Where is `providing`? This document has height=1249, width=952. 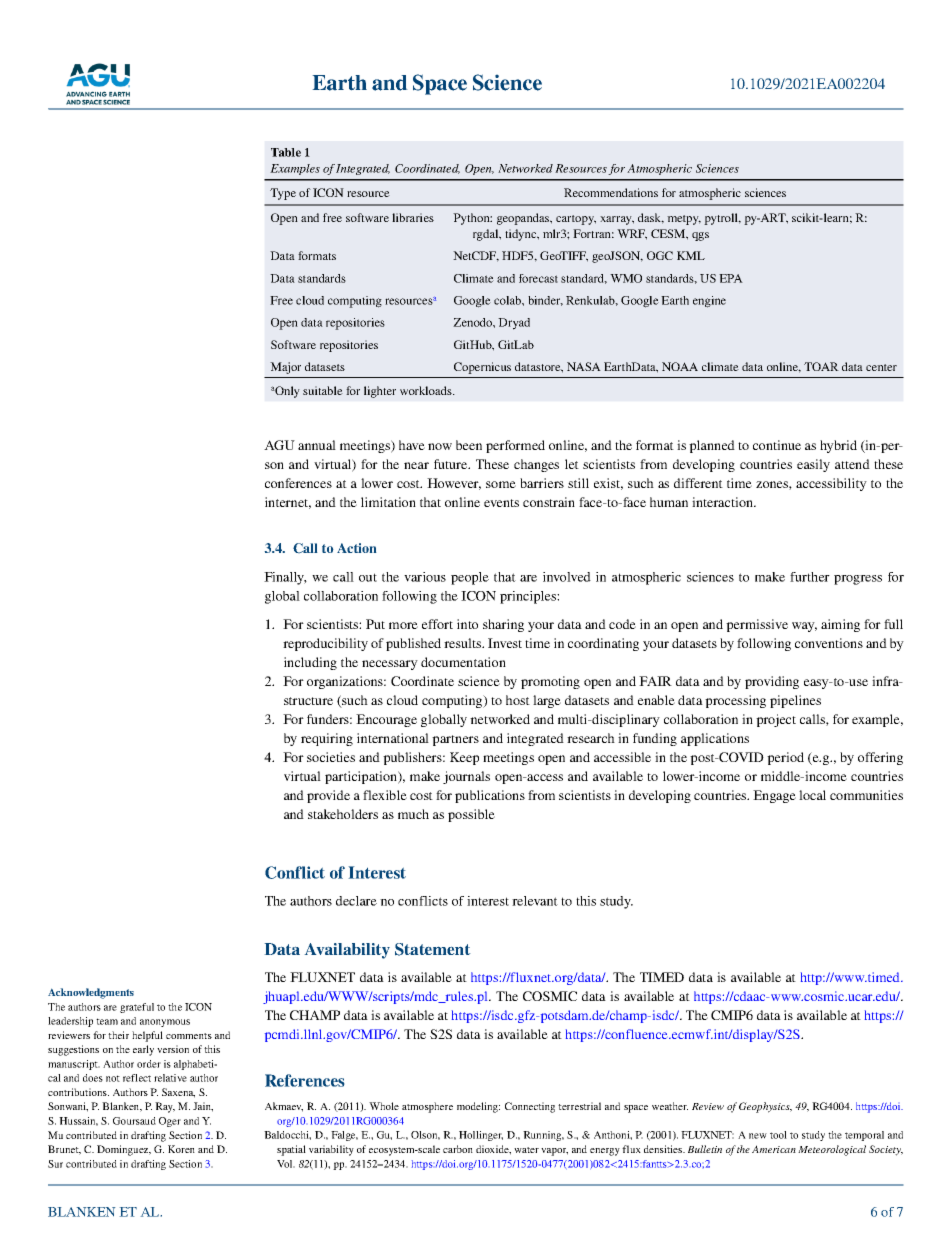 providing is located at coordinates (772, 682).
